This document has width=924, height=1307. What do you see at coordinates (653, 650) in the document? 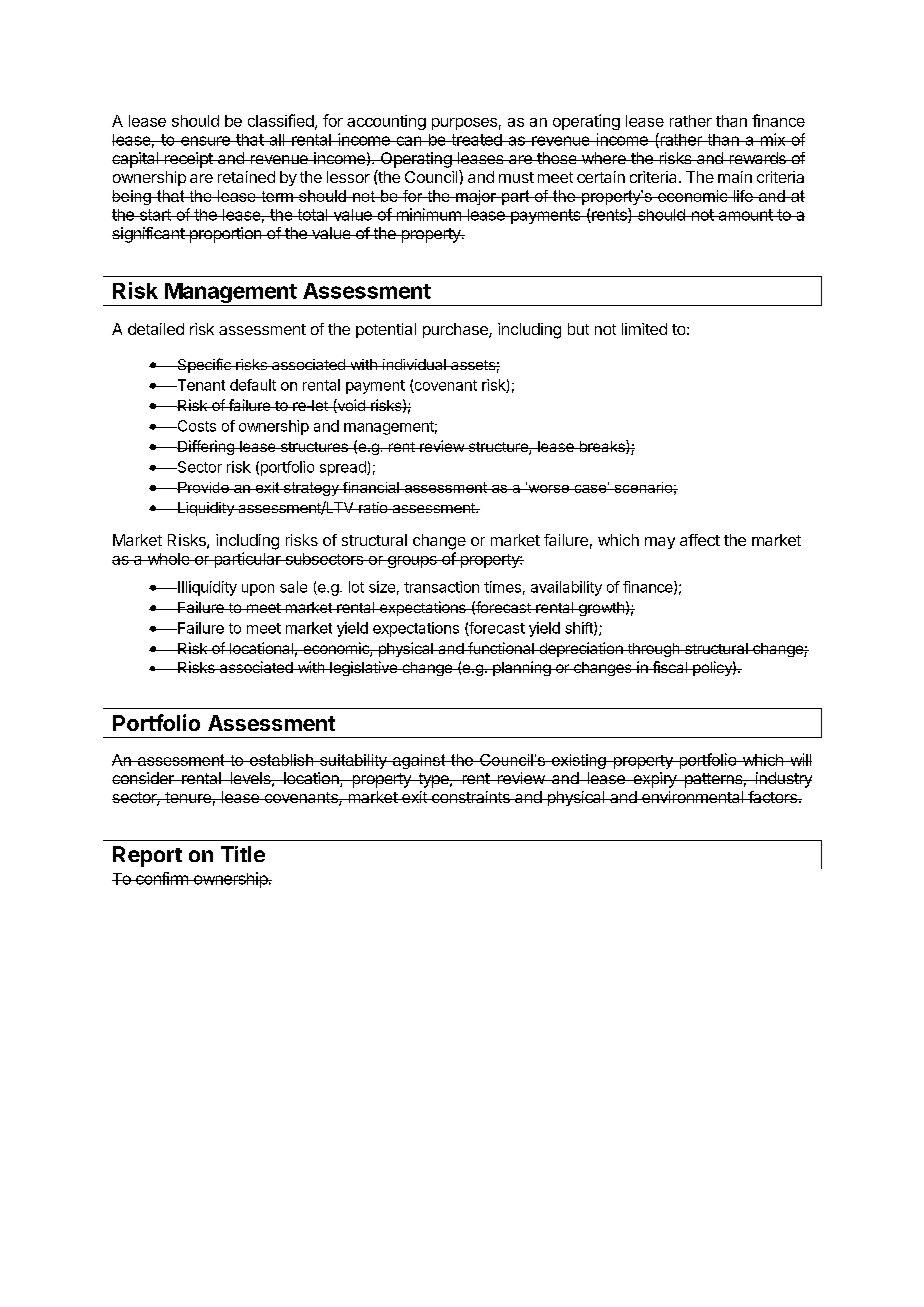
I see `through` at bounding box center [653, 650].
